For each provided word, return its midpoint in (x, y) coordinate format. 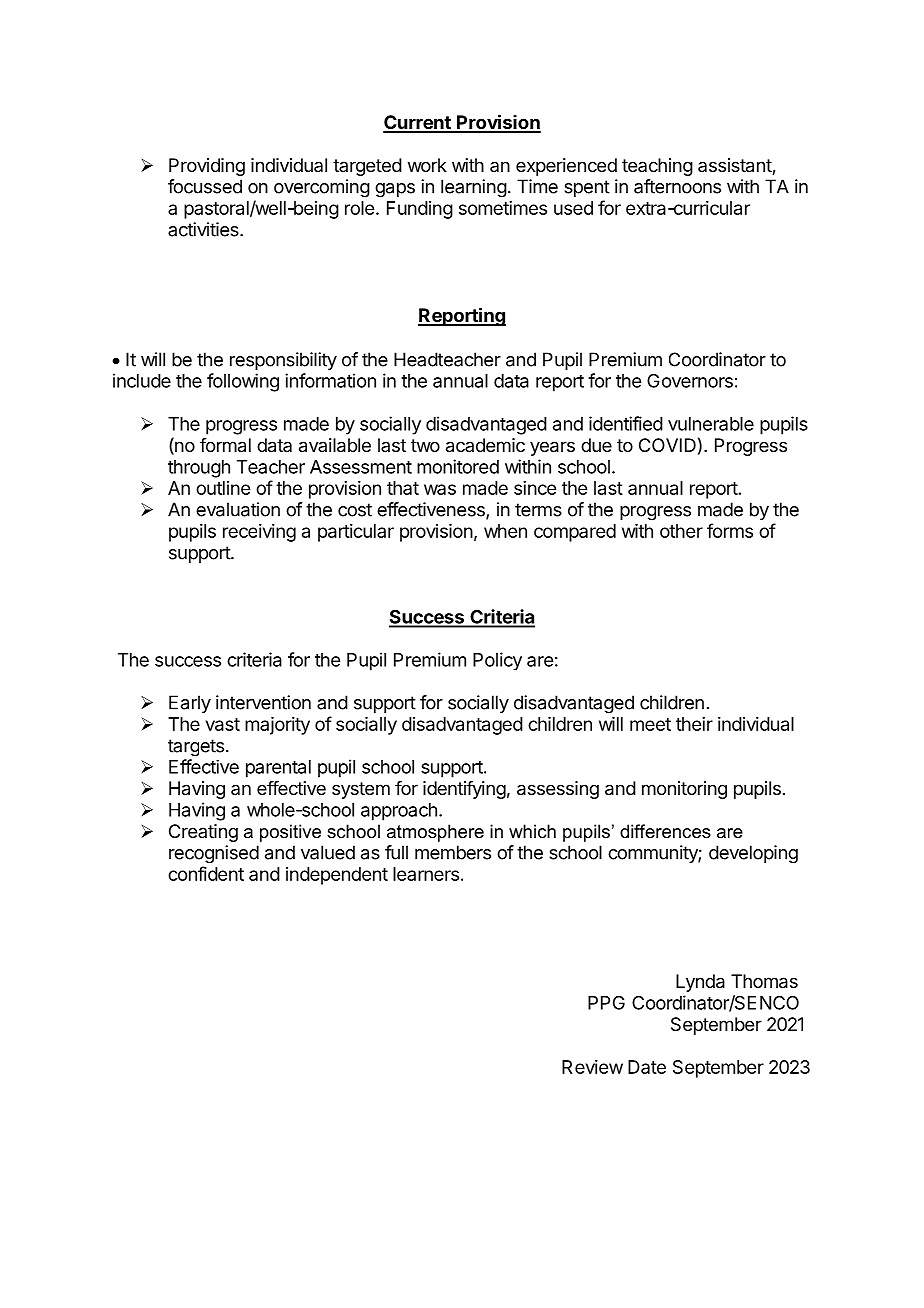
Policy (497, 661)
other (681, 531)
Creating (203, 833)
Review (592, 1067)
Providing (207, 167)
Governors (690, 380)
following (243, 382)
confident (206, 873)
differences (665, 831)
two (425, 445)
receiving (259, 533)
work (427, 165)
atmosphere (435, 833)
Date (647, 1067)
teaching (657, 167)
